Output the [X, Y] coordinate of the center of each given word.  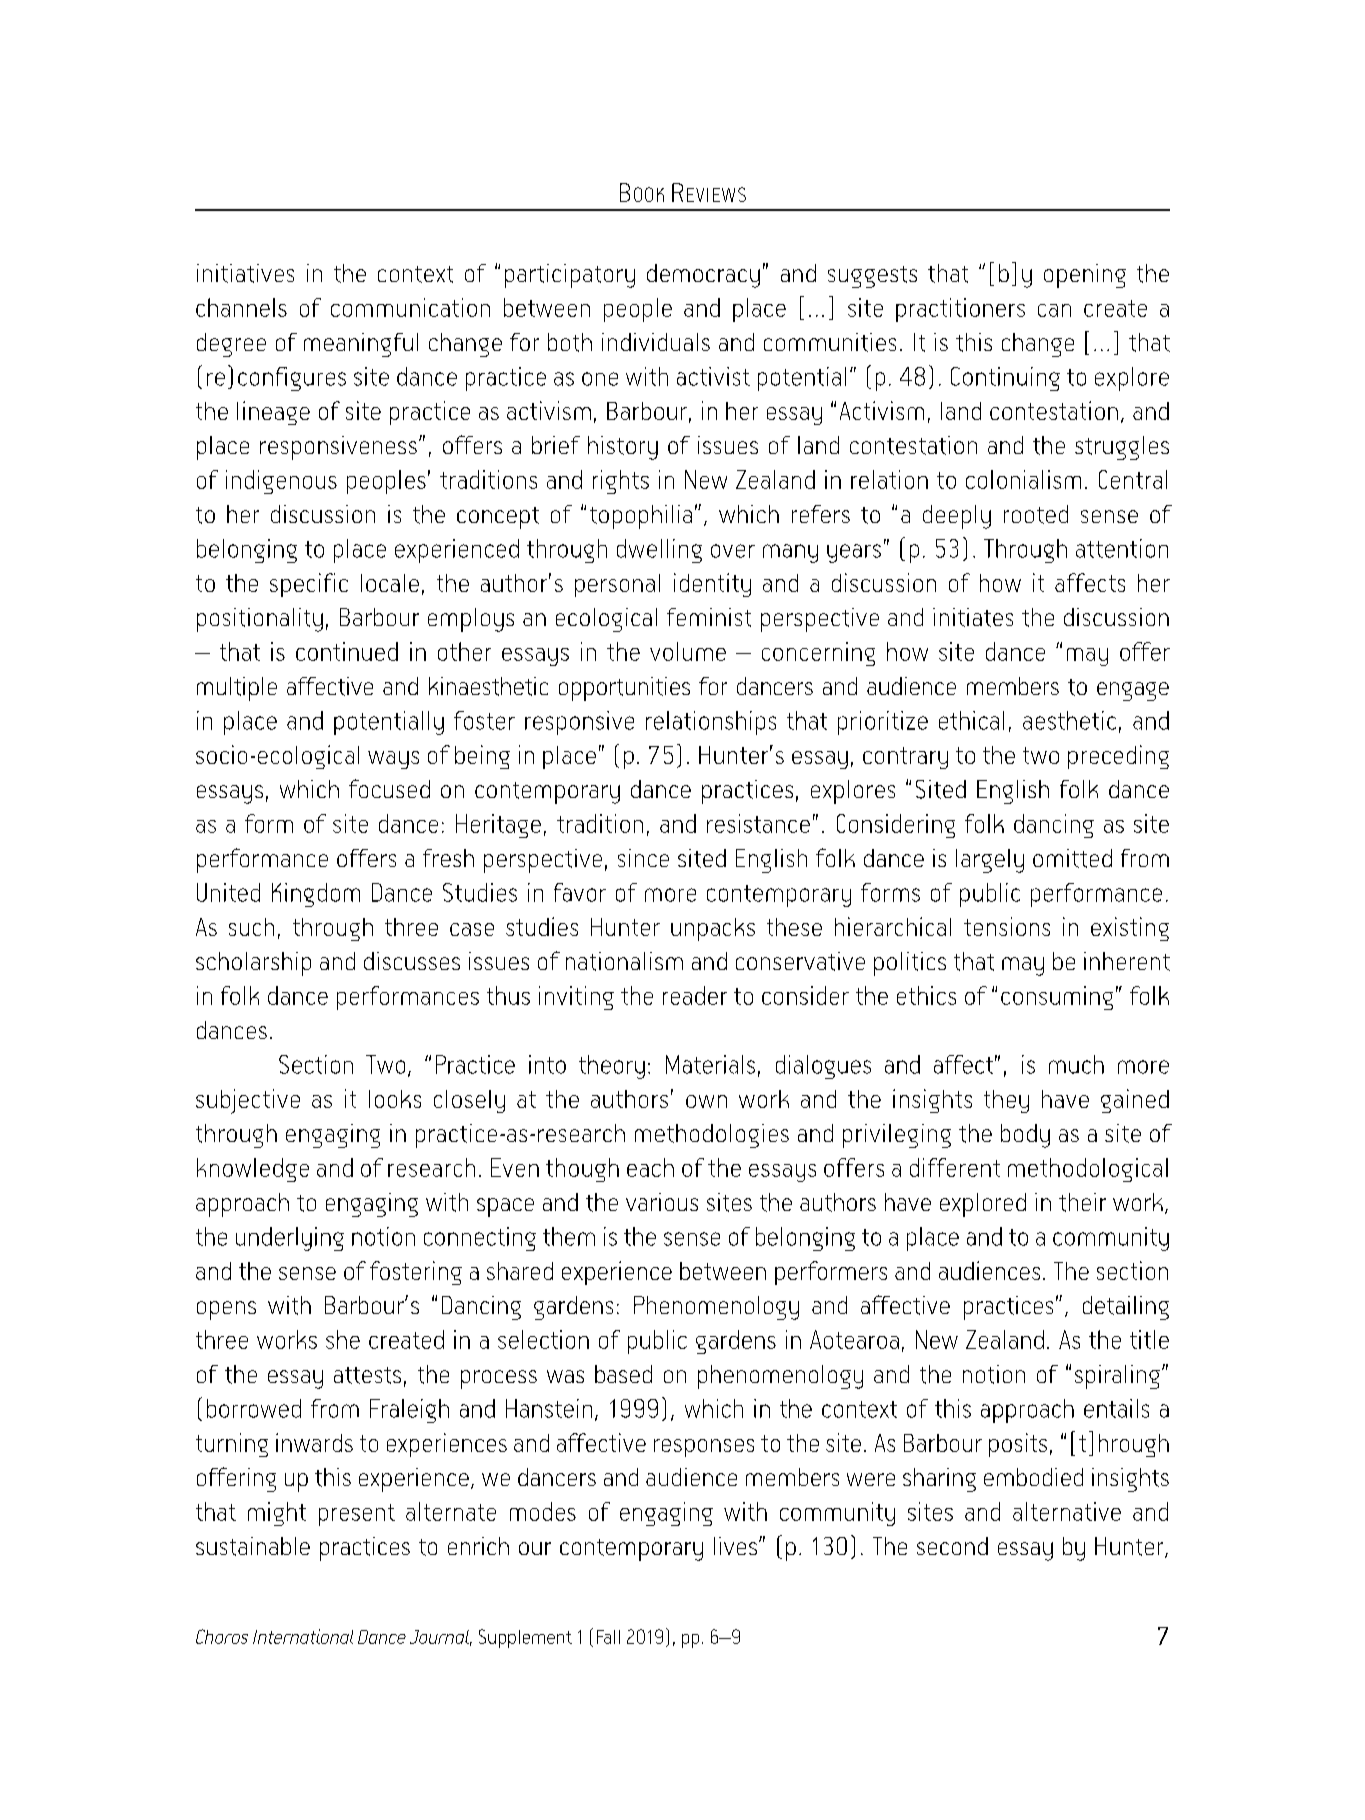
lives [735, 1546]
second [952, 1546]
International [303, 1636]
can [1054, 310]
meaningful [361, 345]
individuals [656, 342]
